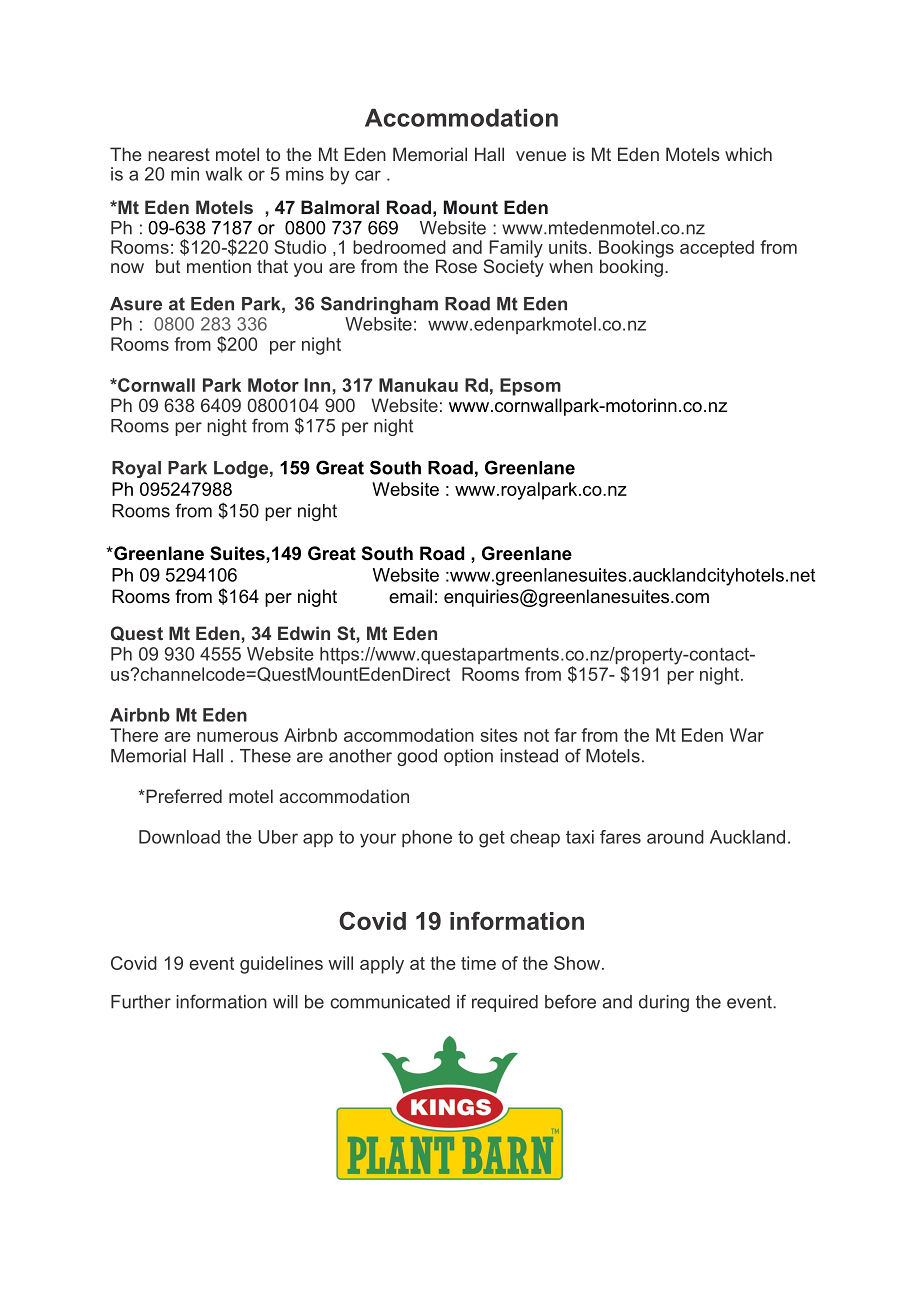 This screenshot has height=1308, width=924. I want to click on War, so click(747, 735).
